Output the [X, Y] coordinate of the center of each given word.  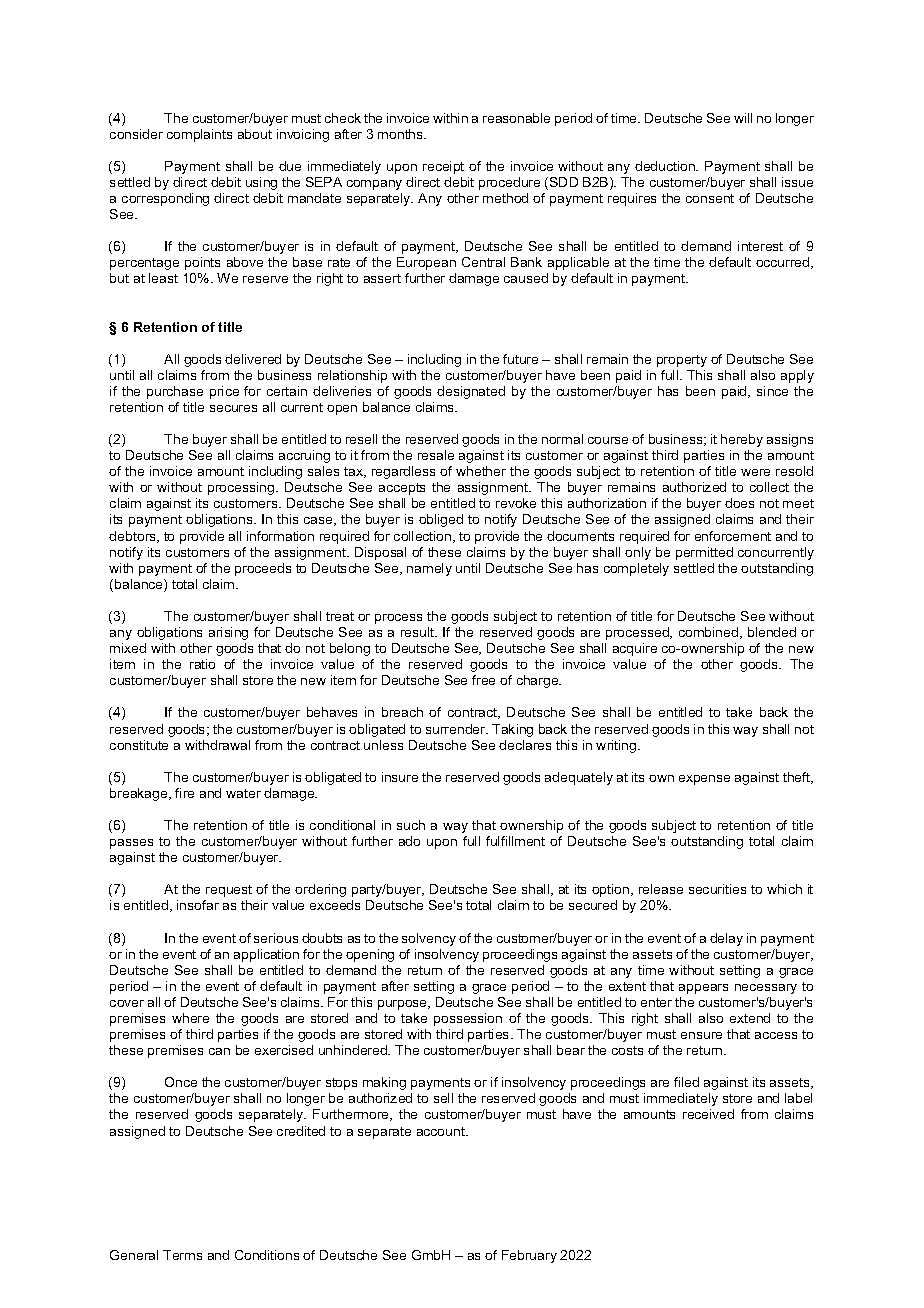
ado [409, 841]
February [529, 1256]
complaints [199, 135]
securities [717, 889]
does [739, 503]
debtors [133, 537]
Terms [182, 1255]
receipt [443, 167]
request [229, 891]
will [743, 118]
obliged [441, 520]
